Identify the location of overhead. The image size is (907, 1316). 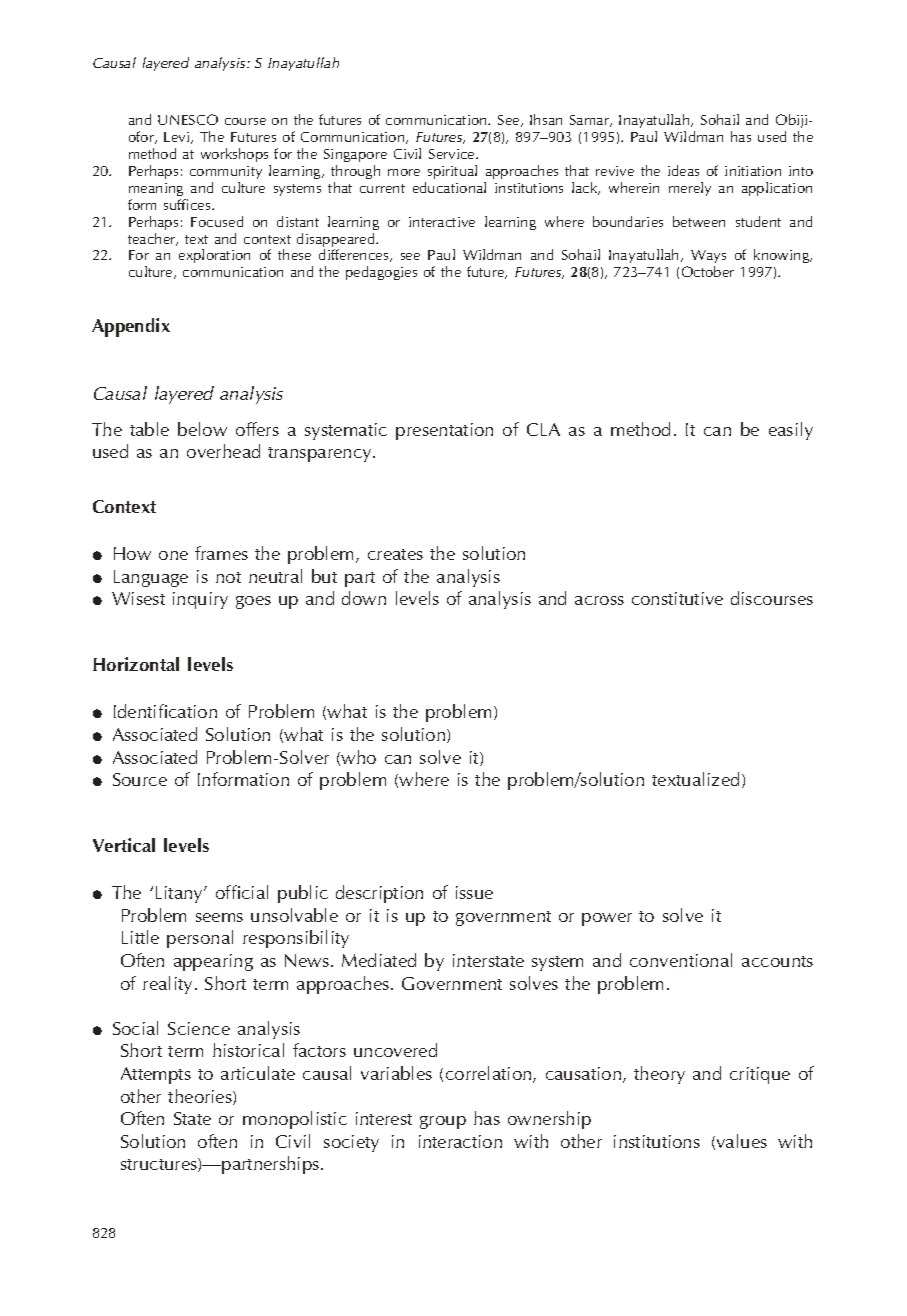
(223, 451).
